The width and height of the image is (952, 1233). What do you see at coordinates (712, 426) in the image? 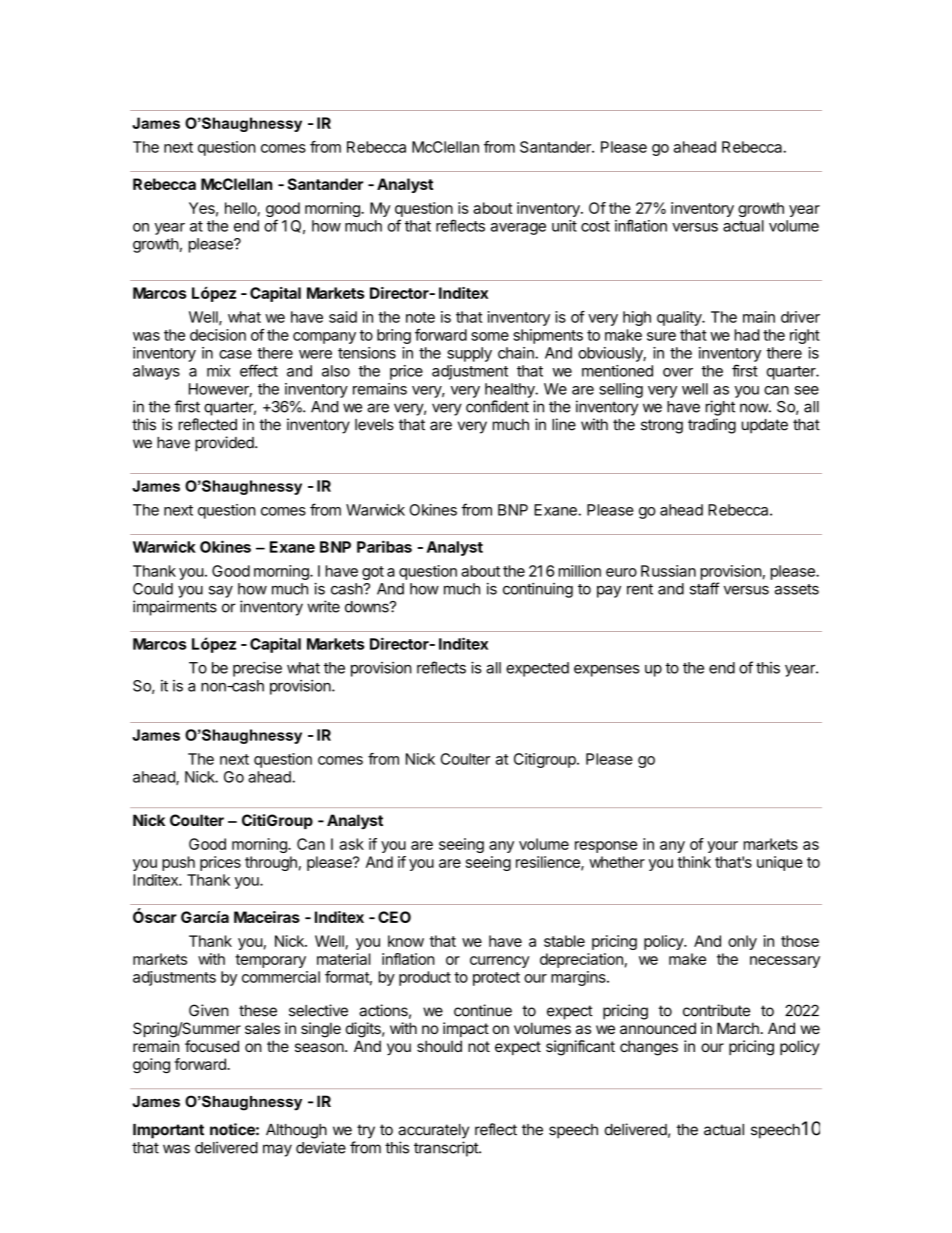
I see `trading` at bounding box center [712, 426].
